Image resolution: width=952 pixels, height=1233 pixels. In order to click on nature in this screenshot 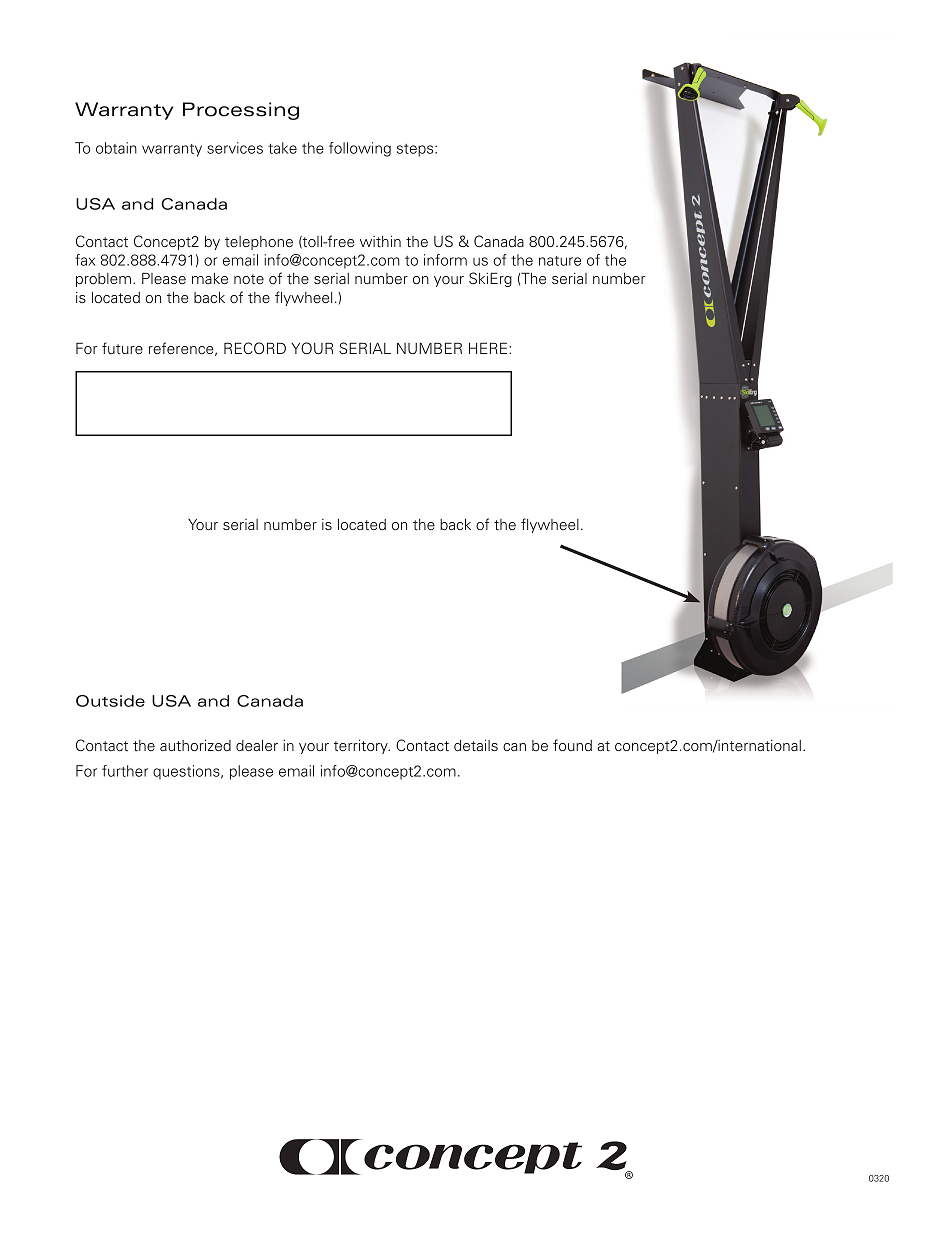, I will do `click(560, 261)`.
